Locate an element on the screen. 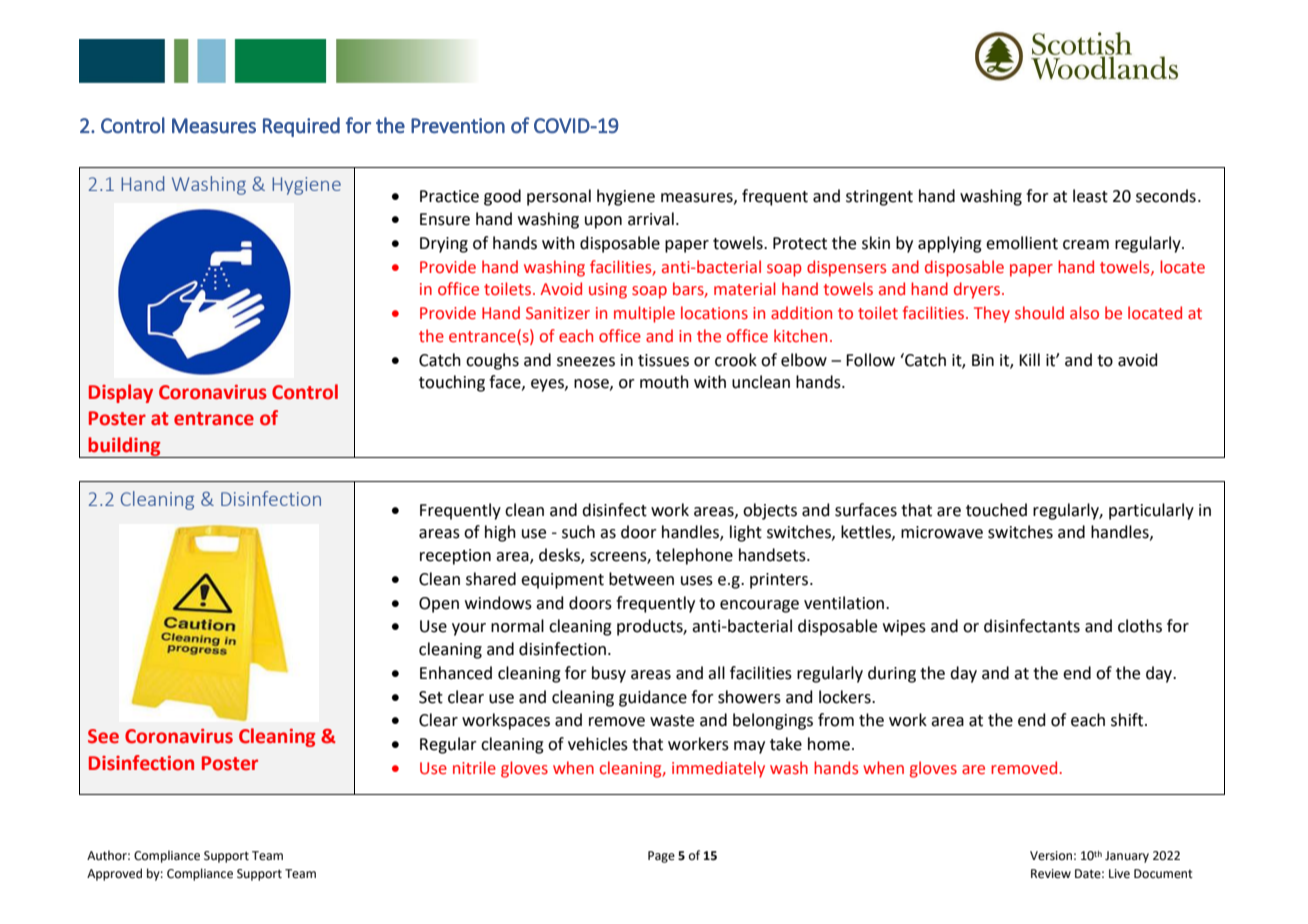  Display is located at coordinates (121, 393).
